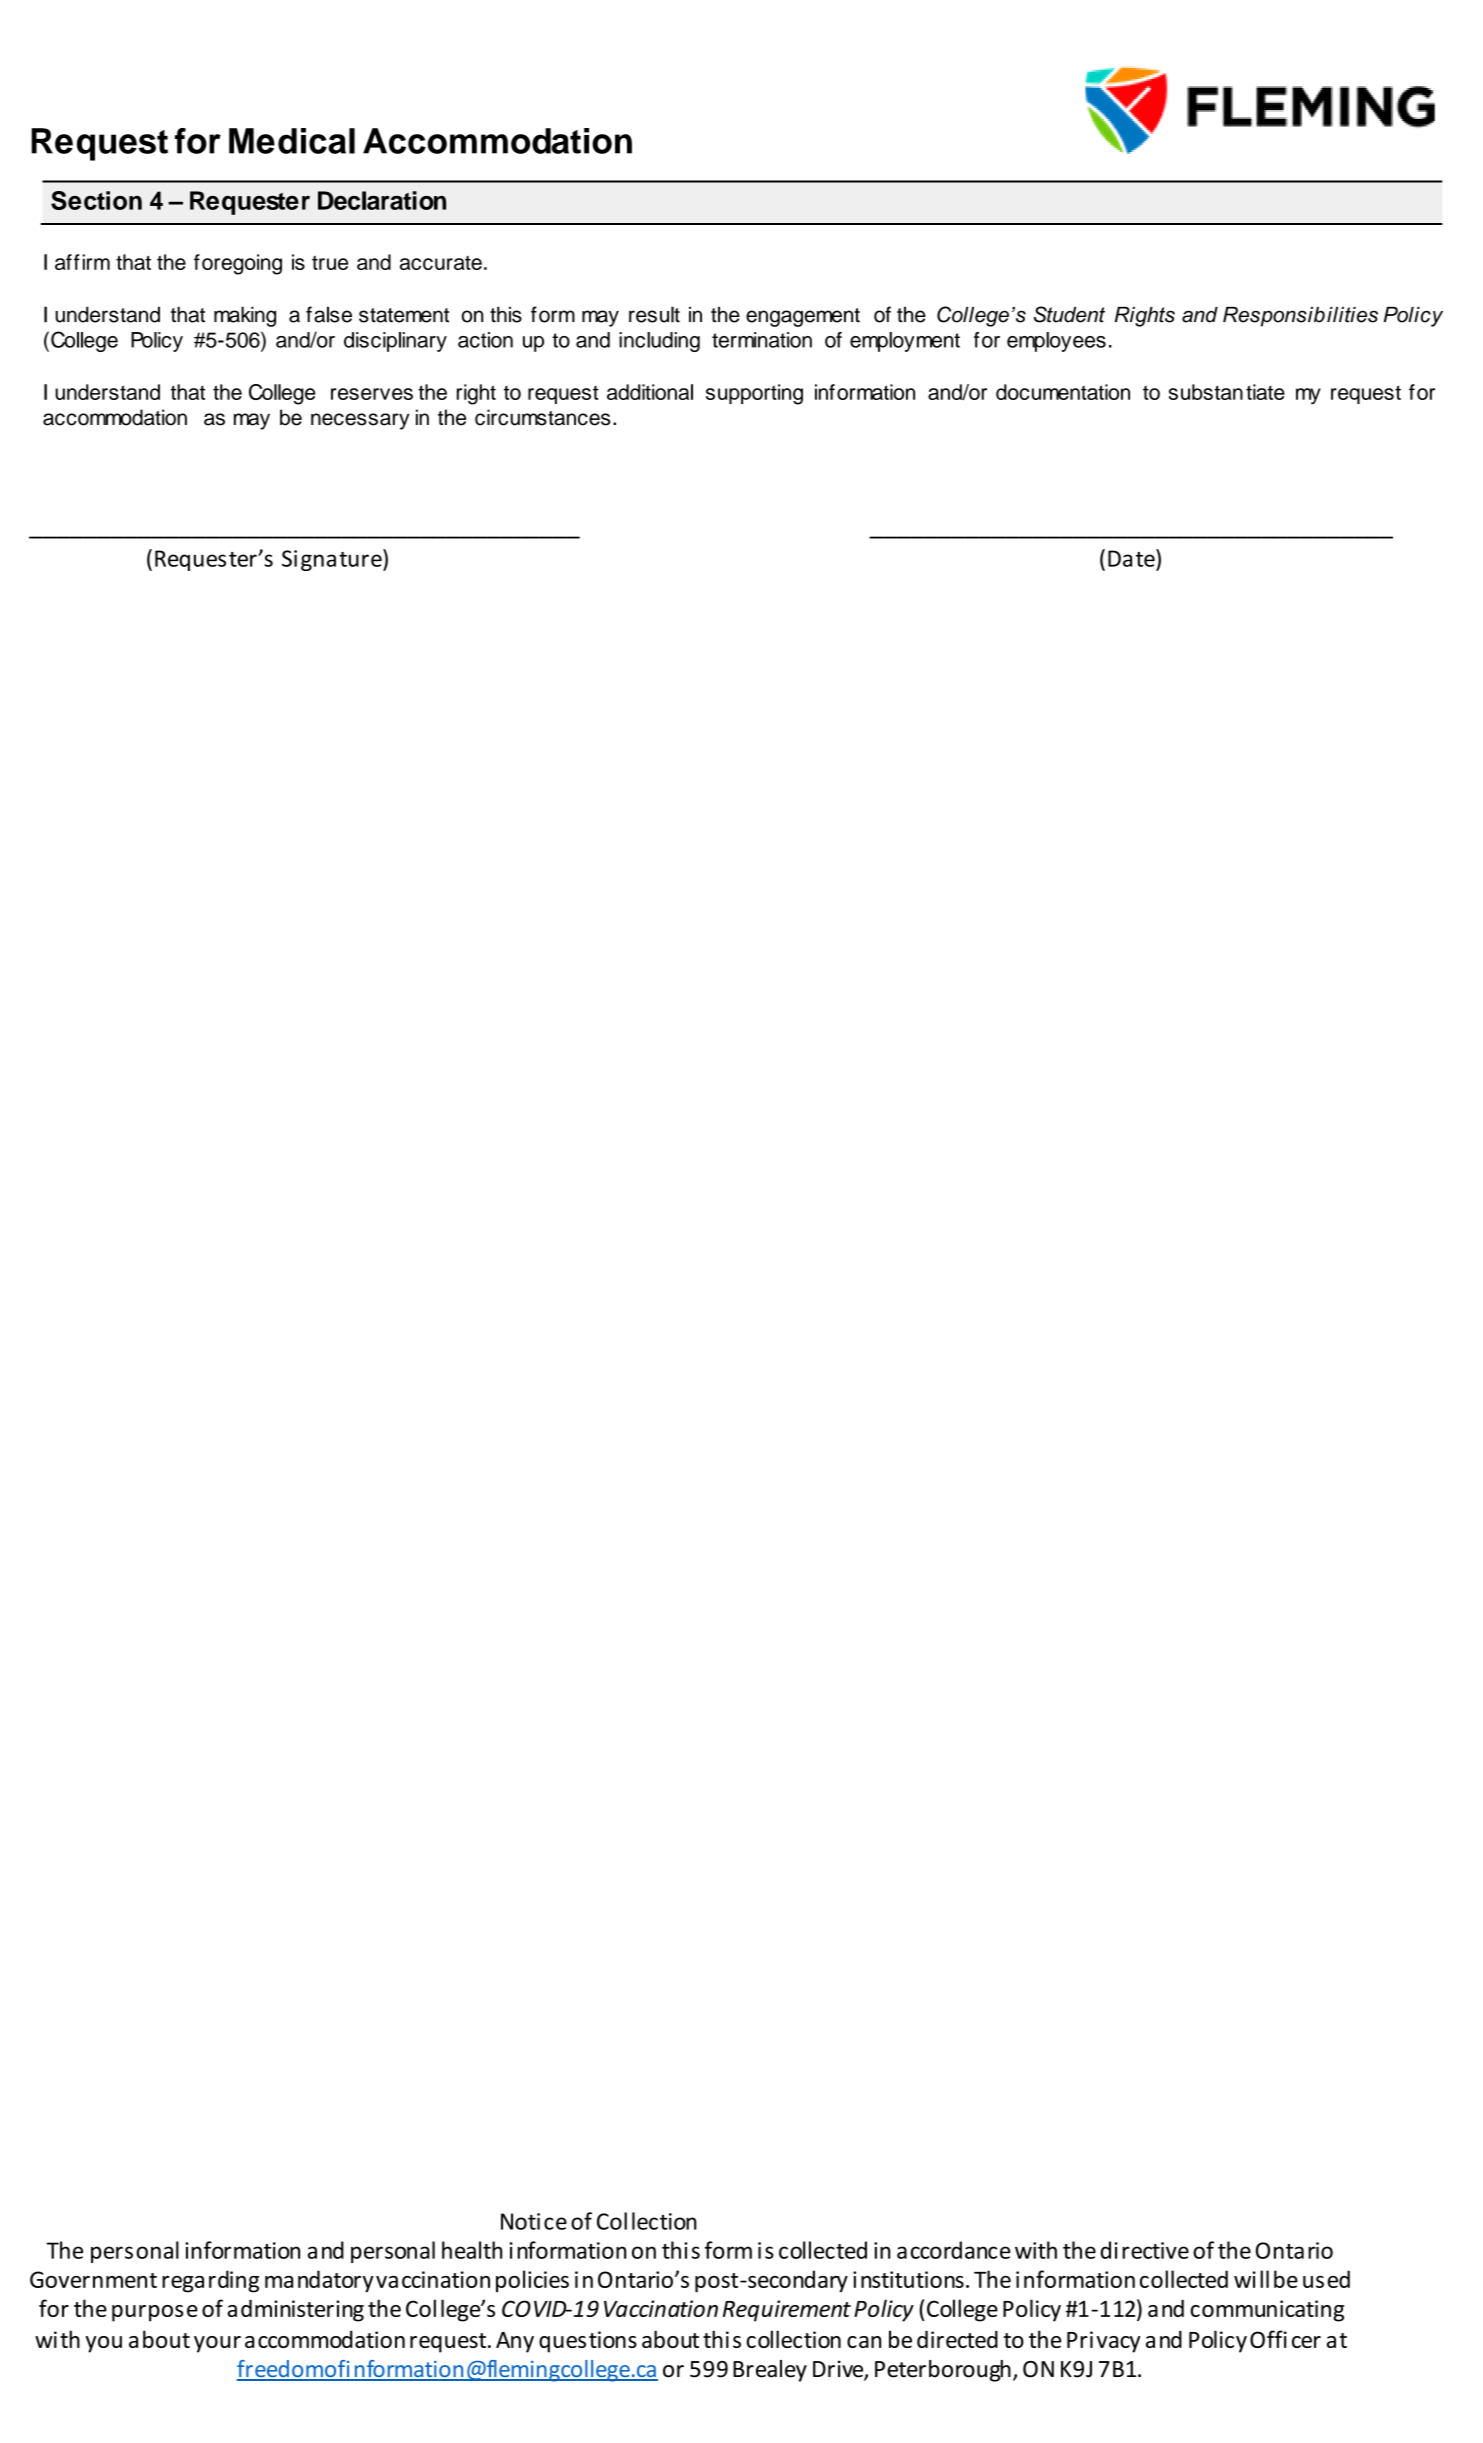  I want to click on Student, so click(1069, 314).
